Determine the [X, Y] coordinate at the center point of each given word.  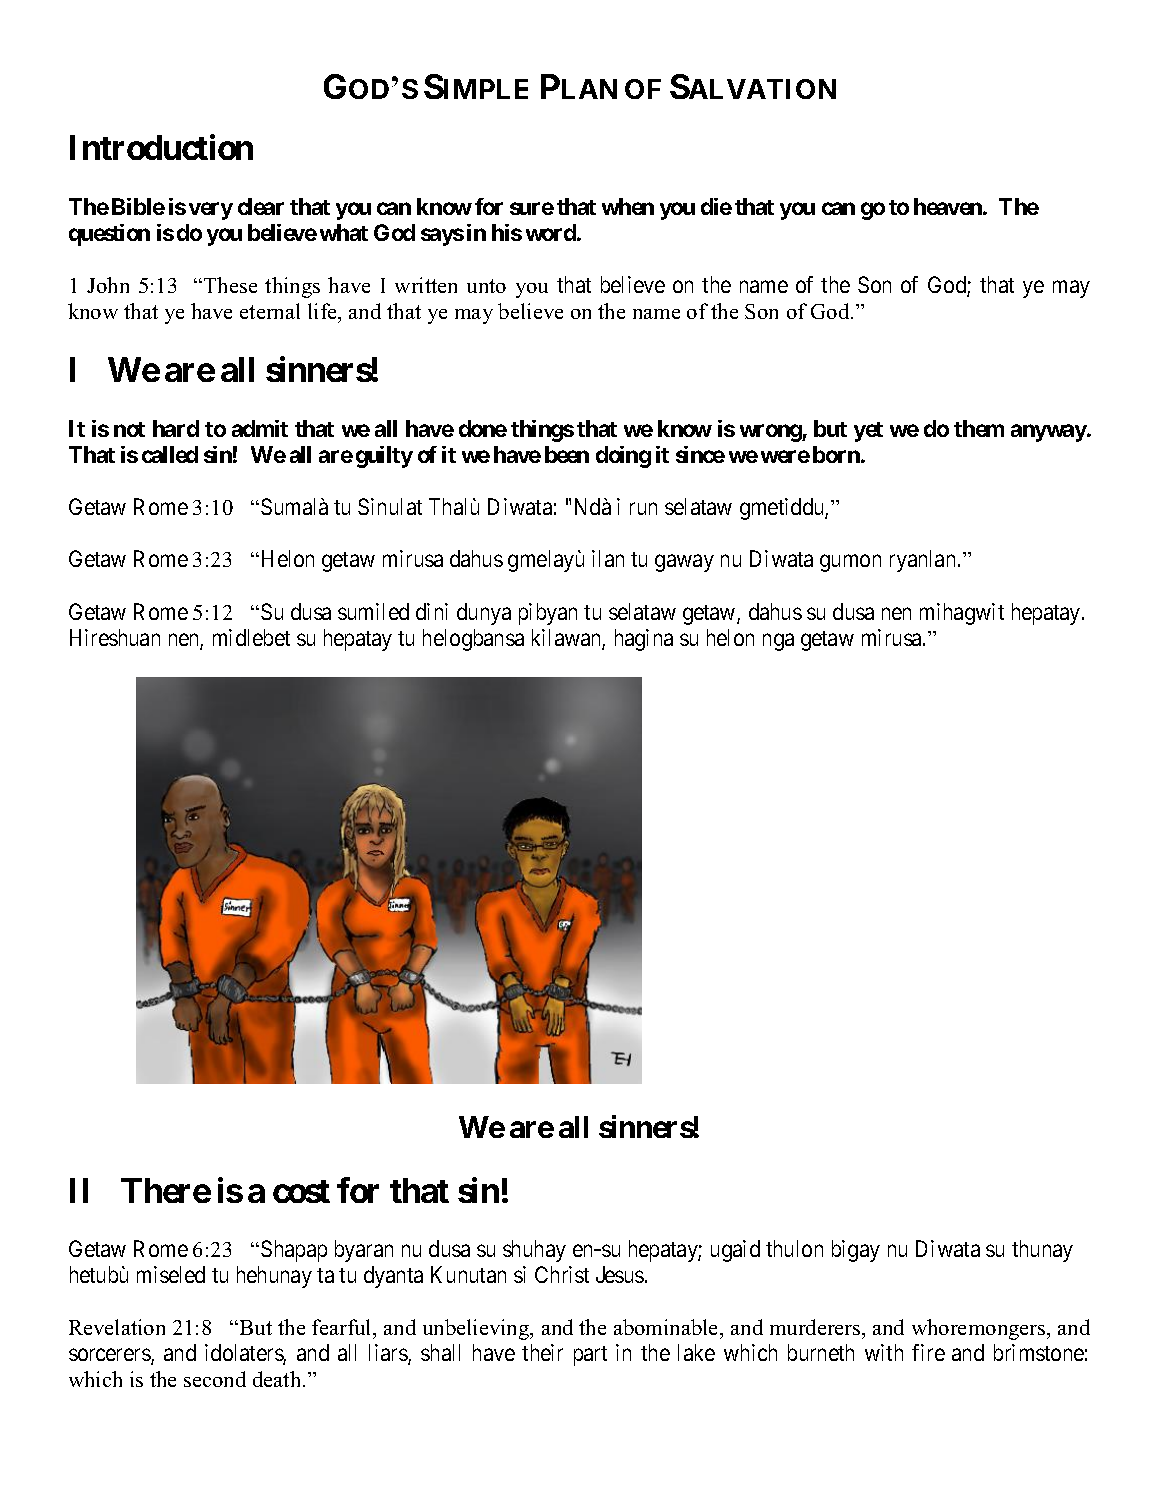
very [211, 211]
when [628, 206]
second [215, 1379]
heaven [949, 206]
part [590, 1356]
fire [928, 1352]
